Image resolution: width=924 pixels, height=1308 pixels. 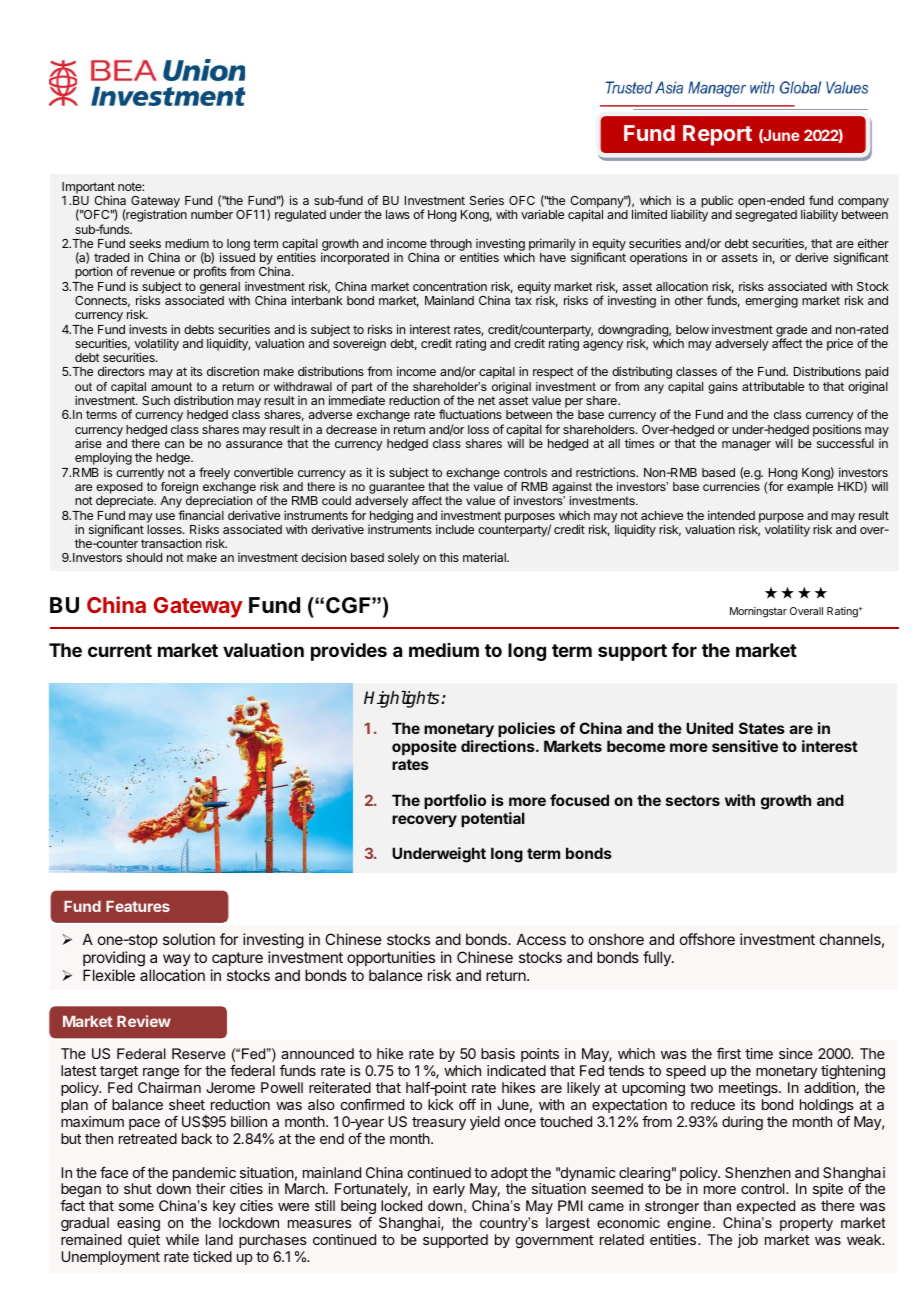 I want to click on Such, so click(x=156, y=400).
